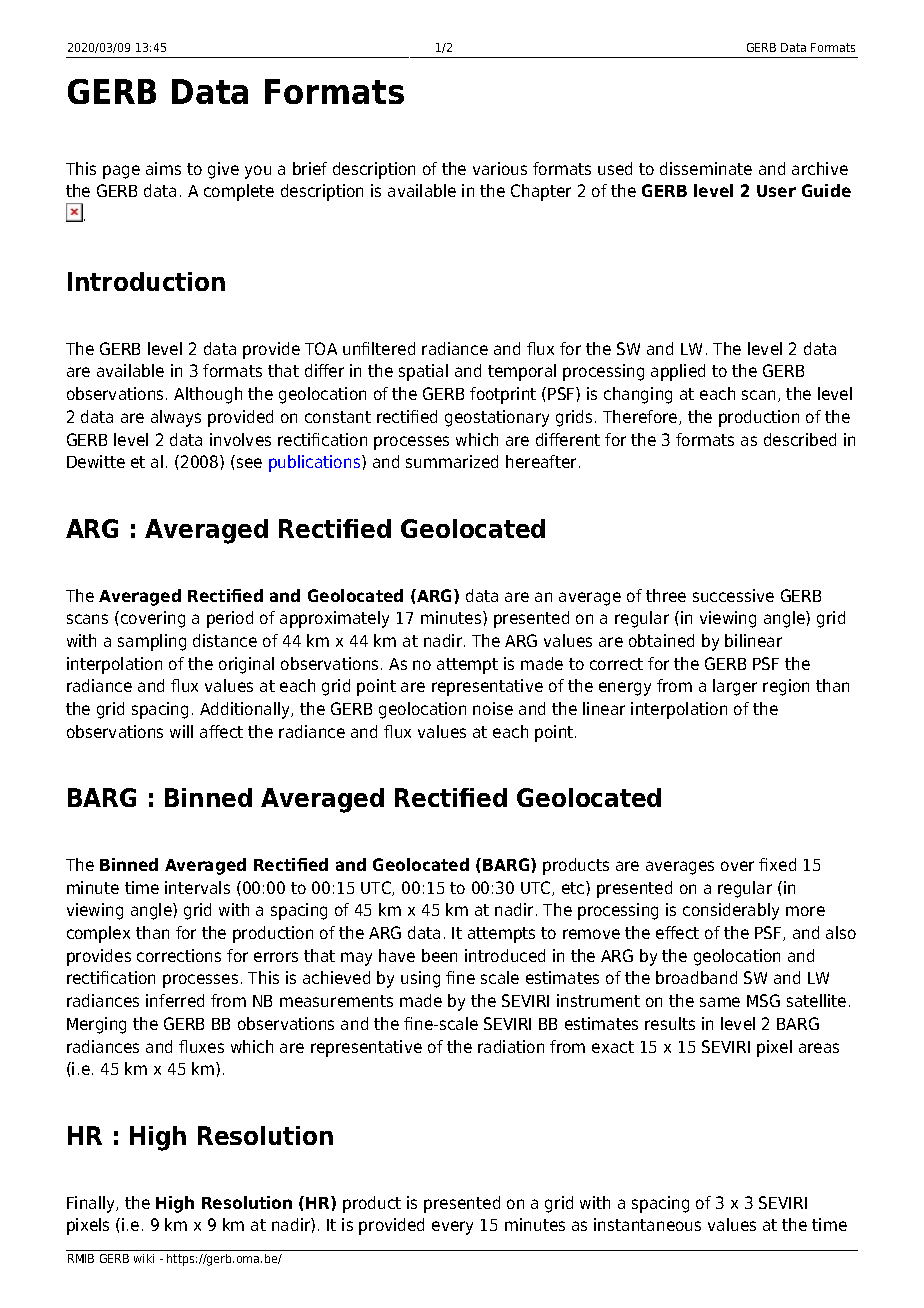 This page has height=1308, width=924. Describe the element at coordinates (439, 955) in the page. I see `been` at that location.
